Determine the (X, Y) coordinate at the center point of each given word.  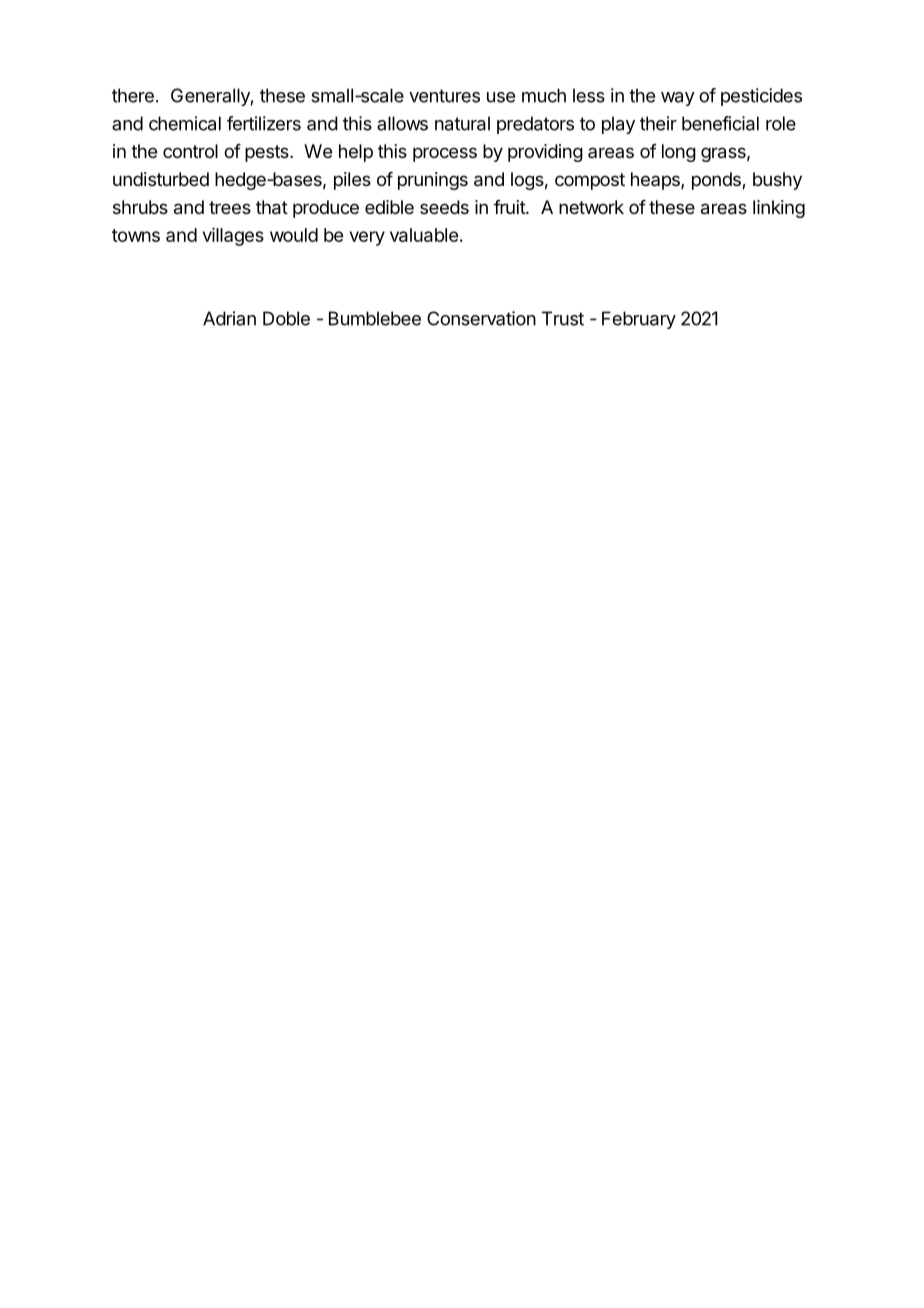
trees (230, 207)
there (133, 95)
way (678, 99)
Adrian (229, 318)
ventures (444, 96)
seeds (444, 207)
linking (779, 209)
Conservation (481, 318)
